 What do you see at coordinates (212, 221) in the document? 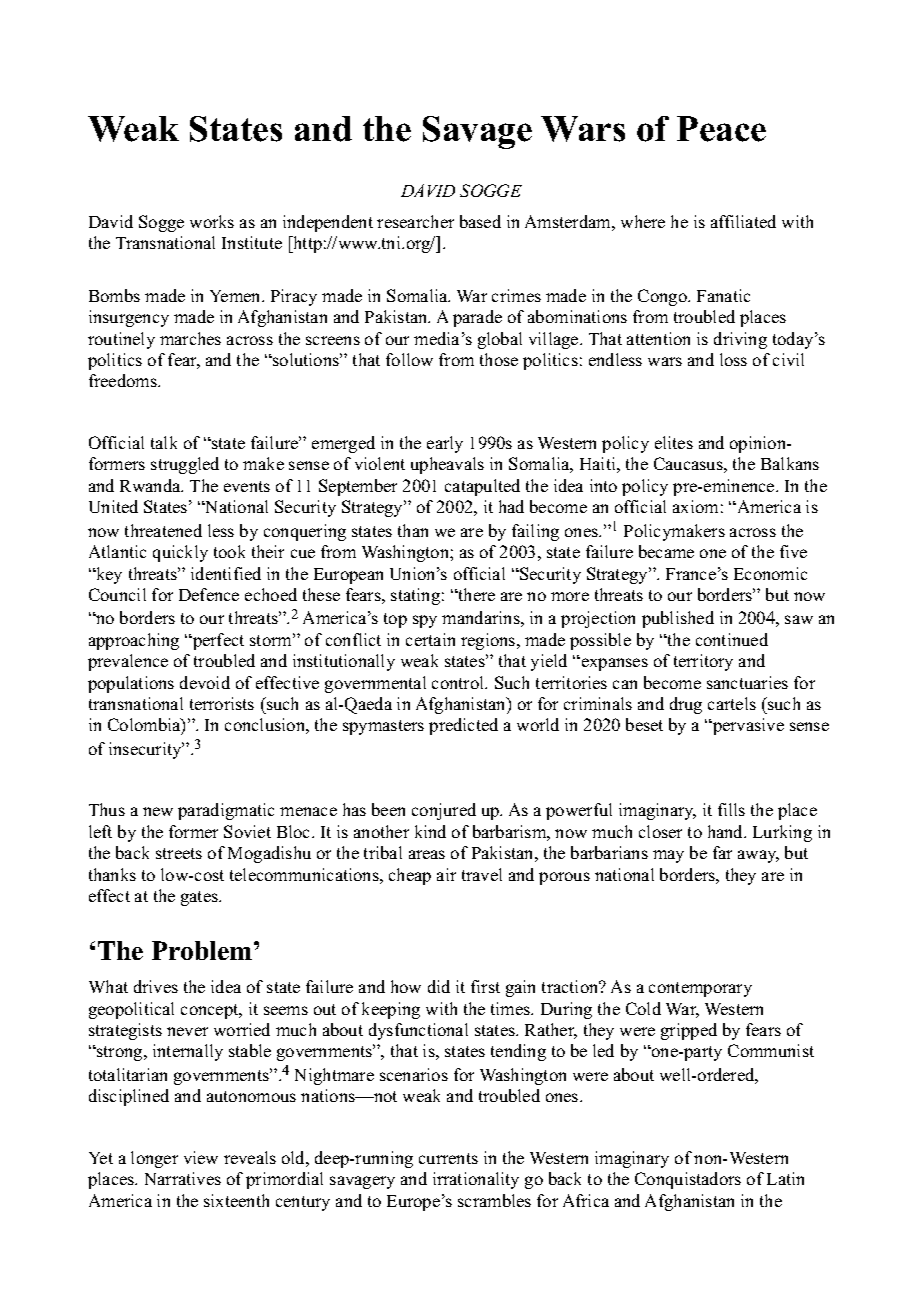
I see `works` at bounding box center [212, 221].
